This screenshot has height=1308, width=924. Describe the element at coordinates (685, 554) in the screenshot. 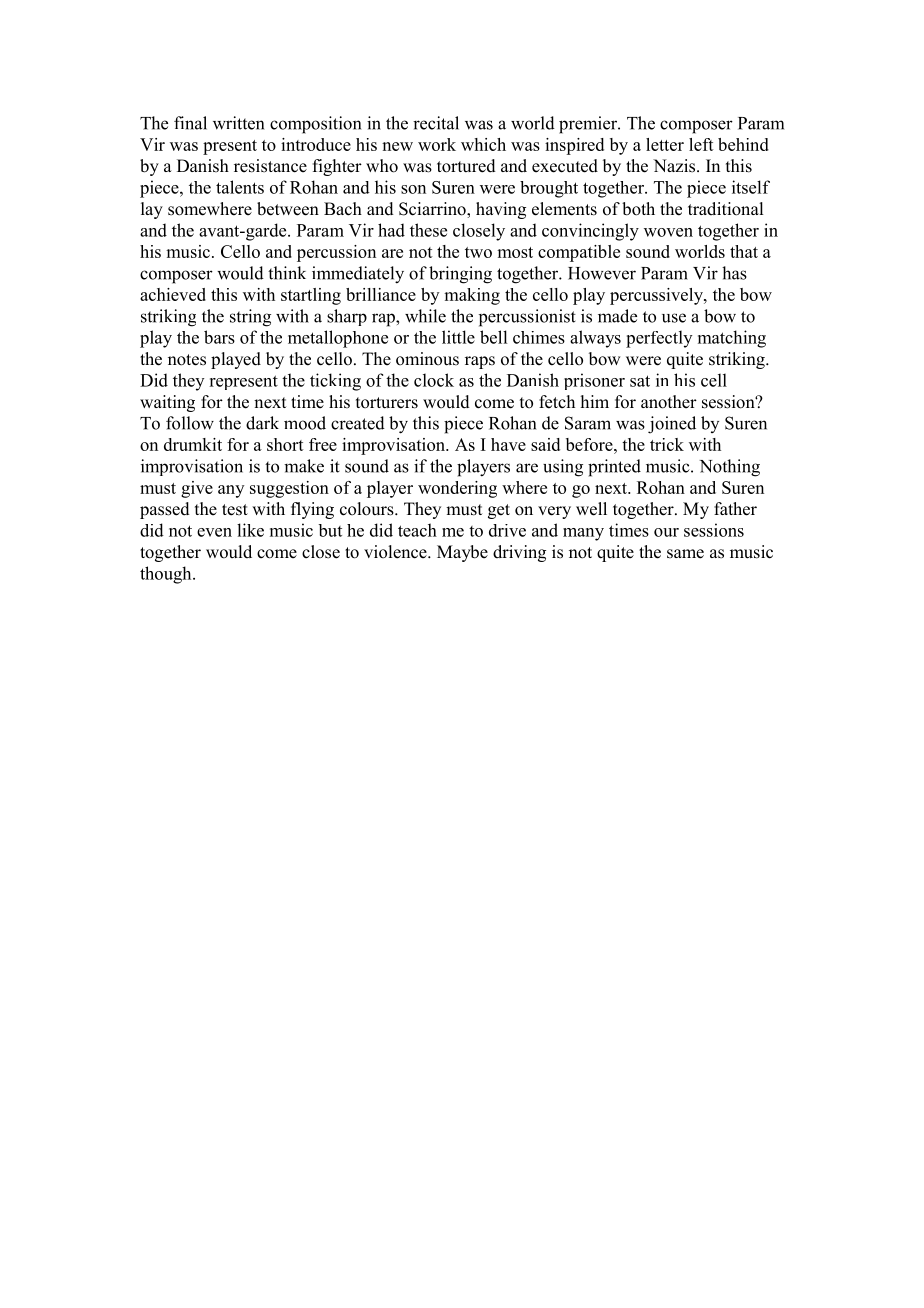

I see `same` at that location.
